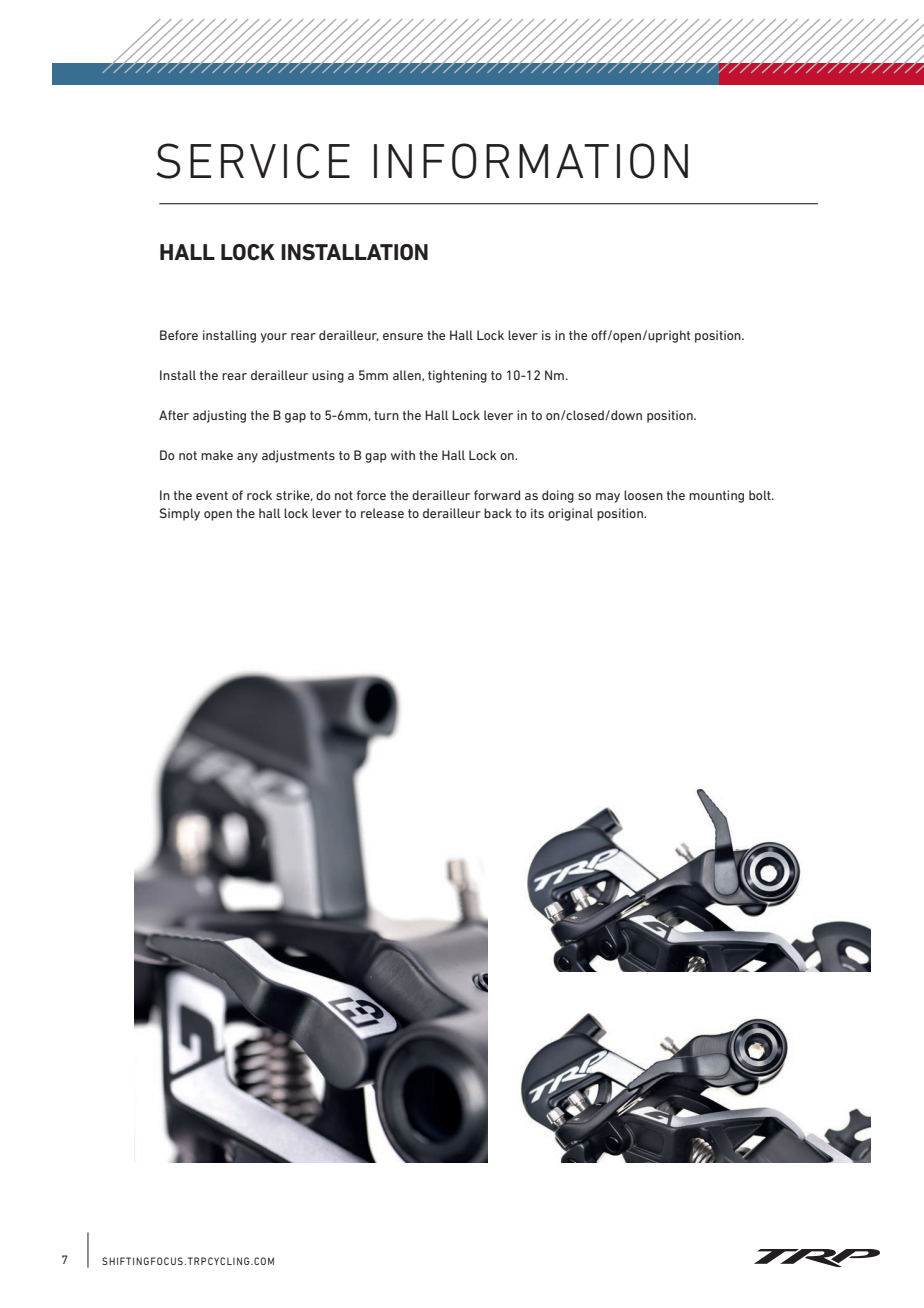 Image resolution: width=924 pixels, height=1308 pixels. Describe the element at coordinates (408, 375) in the document. I see `allen` at that location.
